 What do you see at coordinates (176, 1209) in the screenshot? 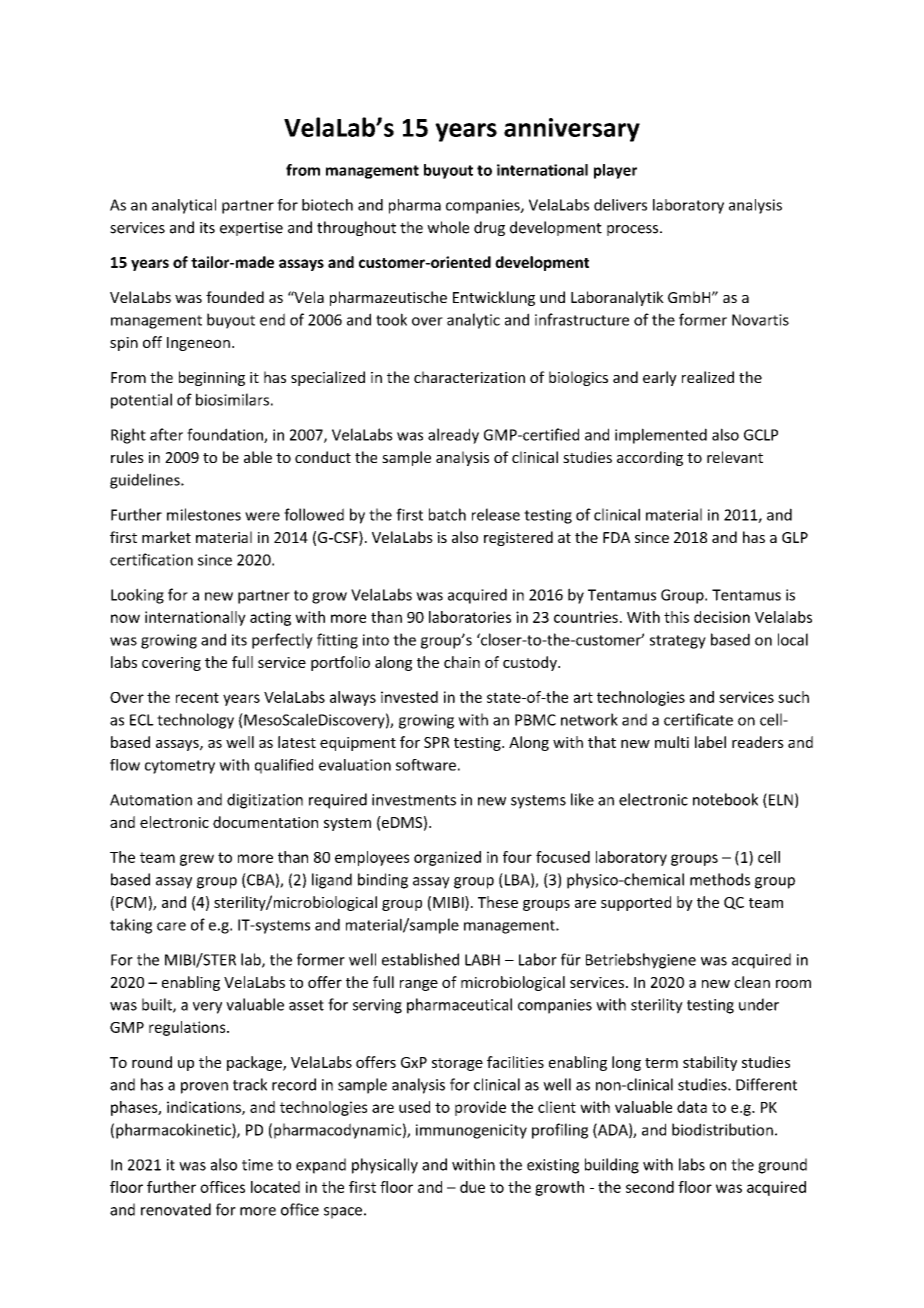
I see `renovated` at bounding box center [176, 1209].
